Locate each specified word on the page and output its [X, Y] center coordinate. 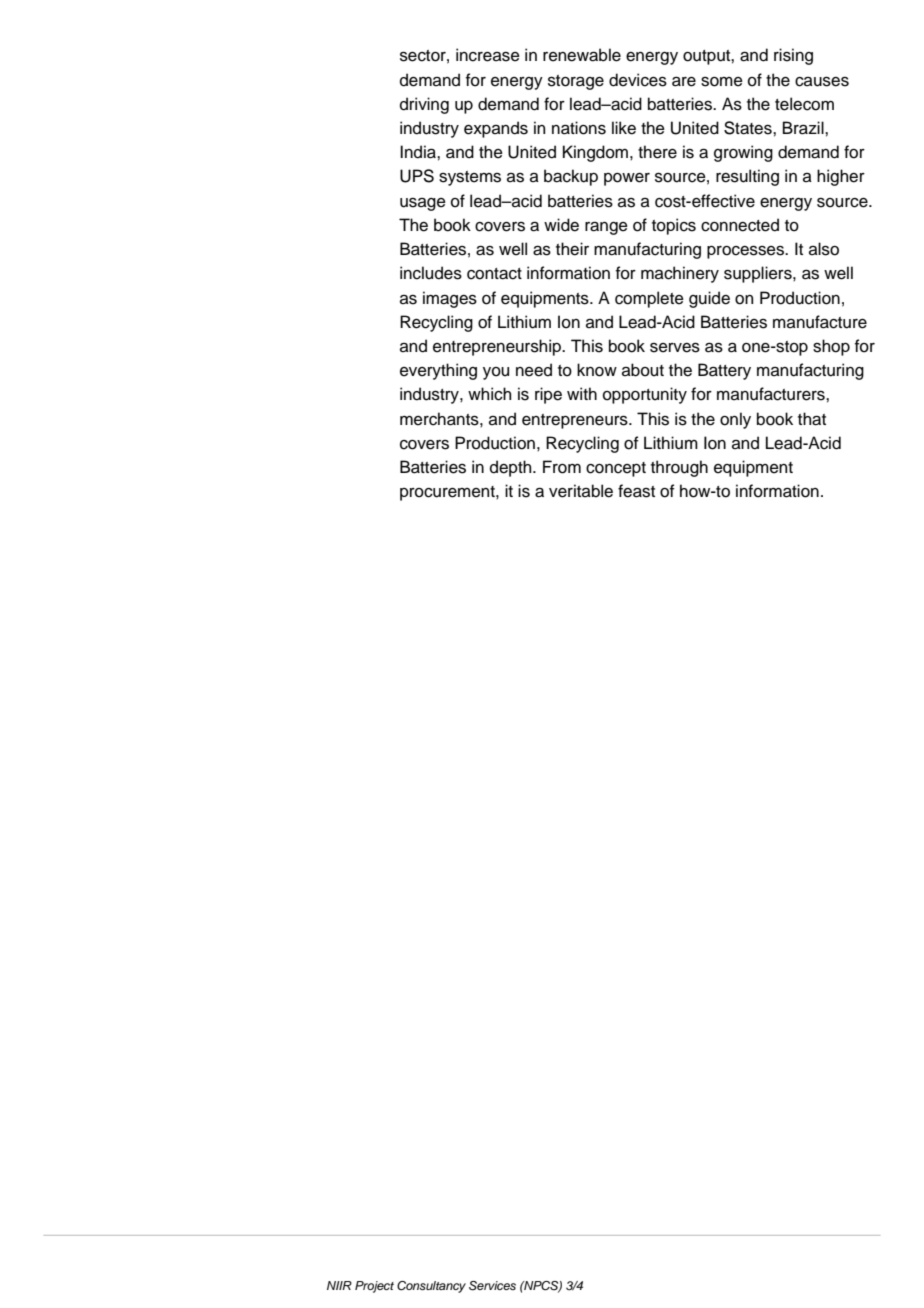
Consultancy [431, 1287]
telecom [804, 104]
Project [374, 1287]
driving [424, 105]
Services [492, 1286]
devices [638, 80]
